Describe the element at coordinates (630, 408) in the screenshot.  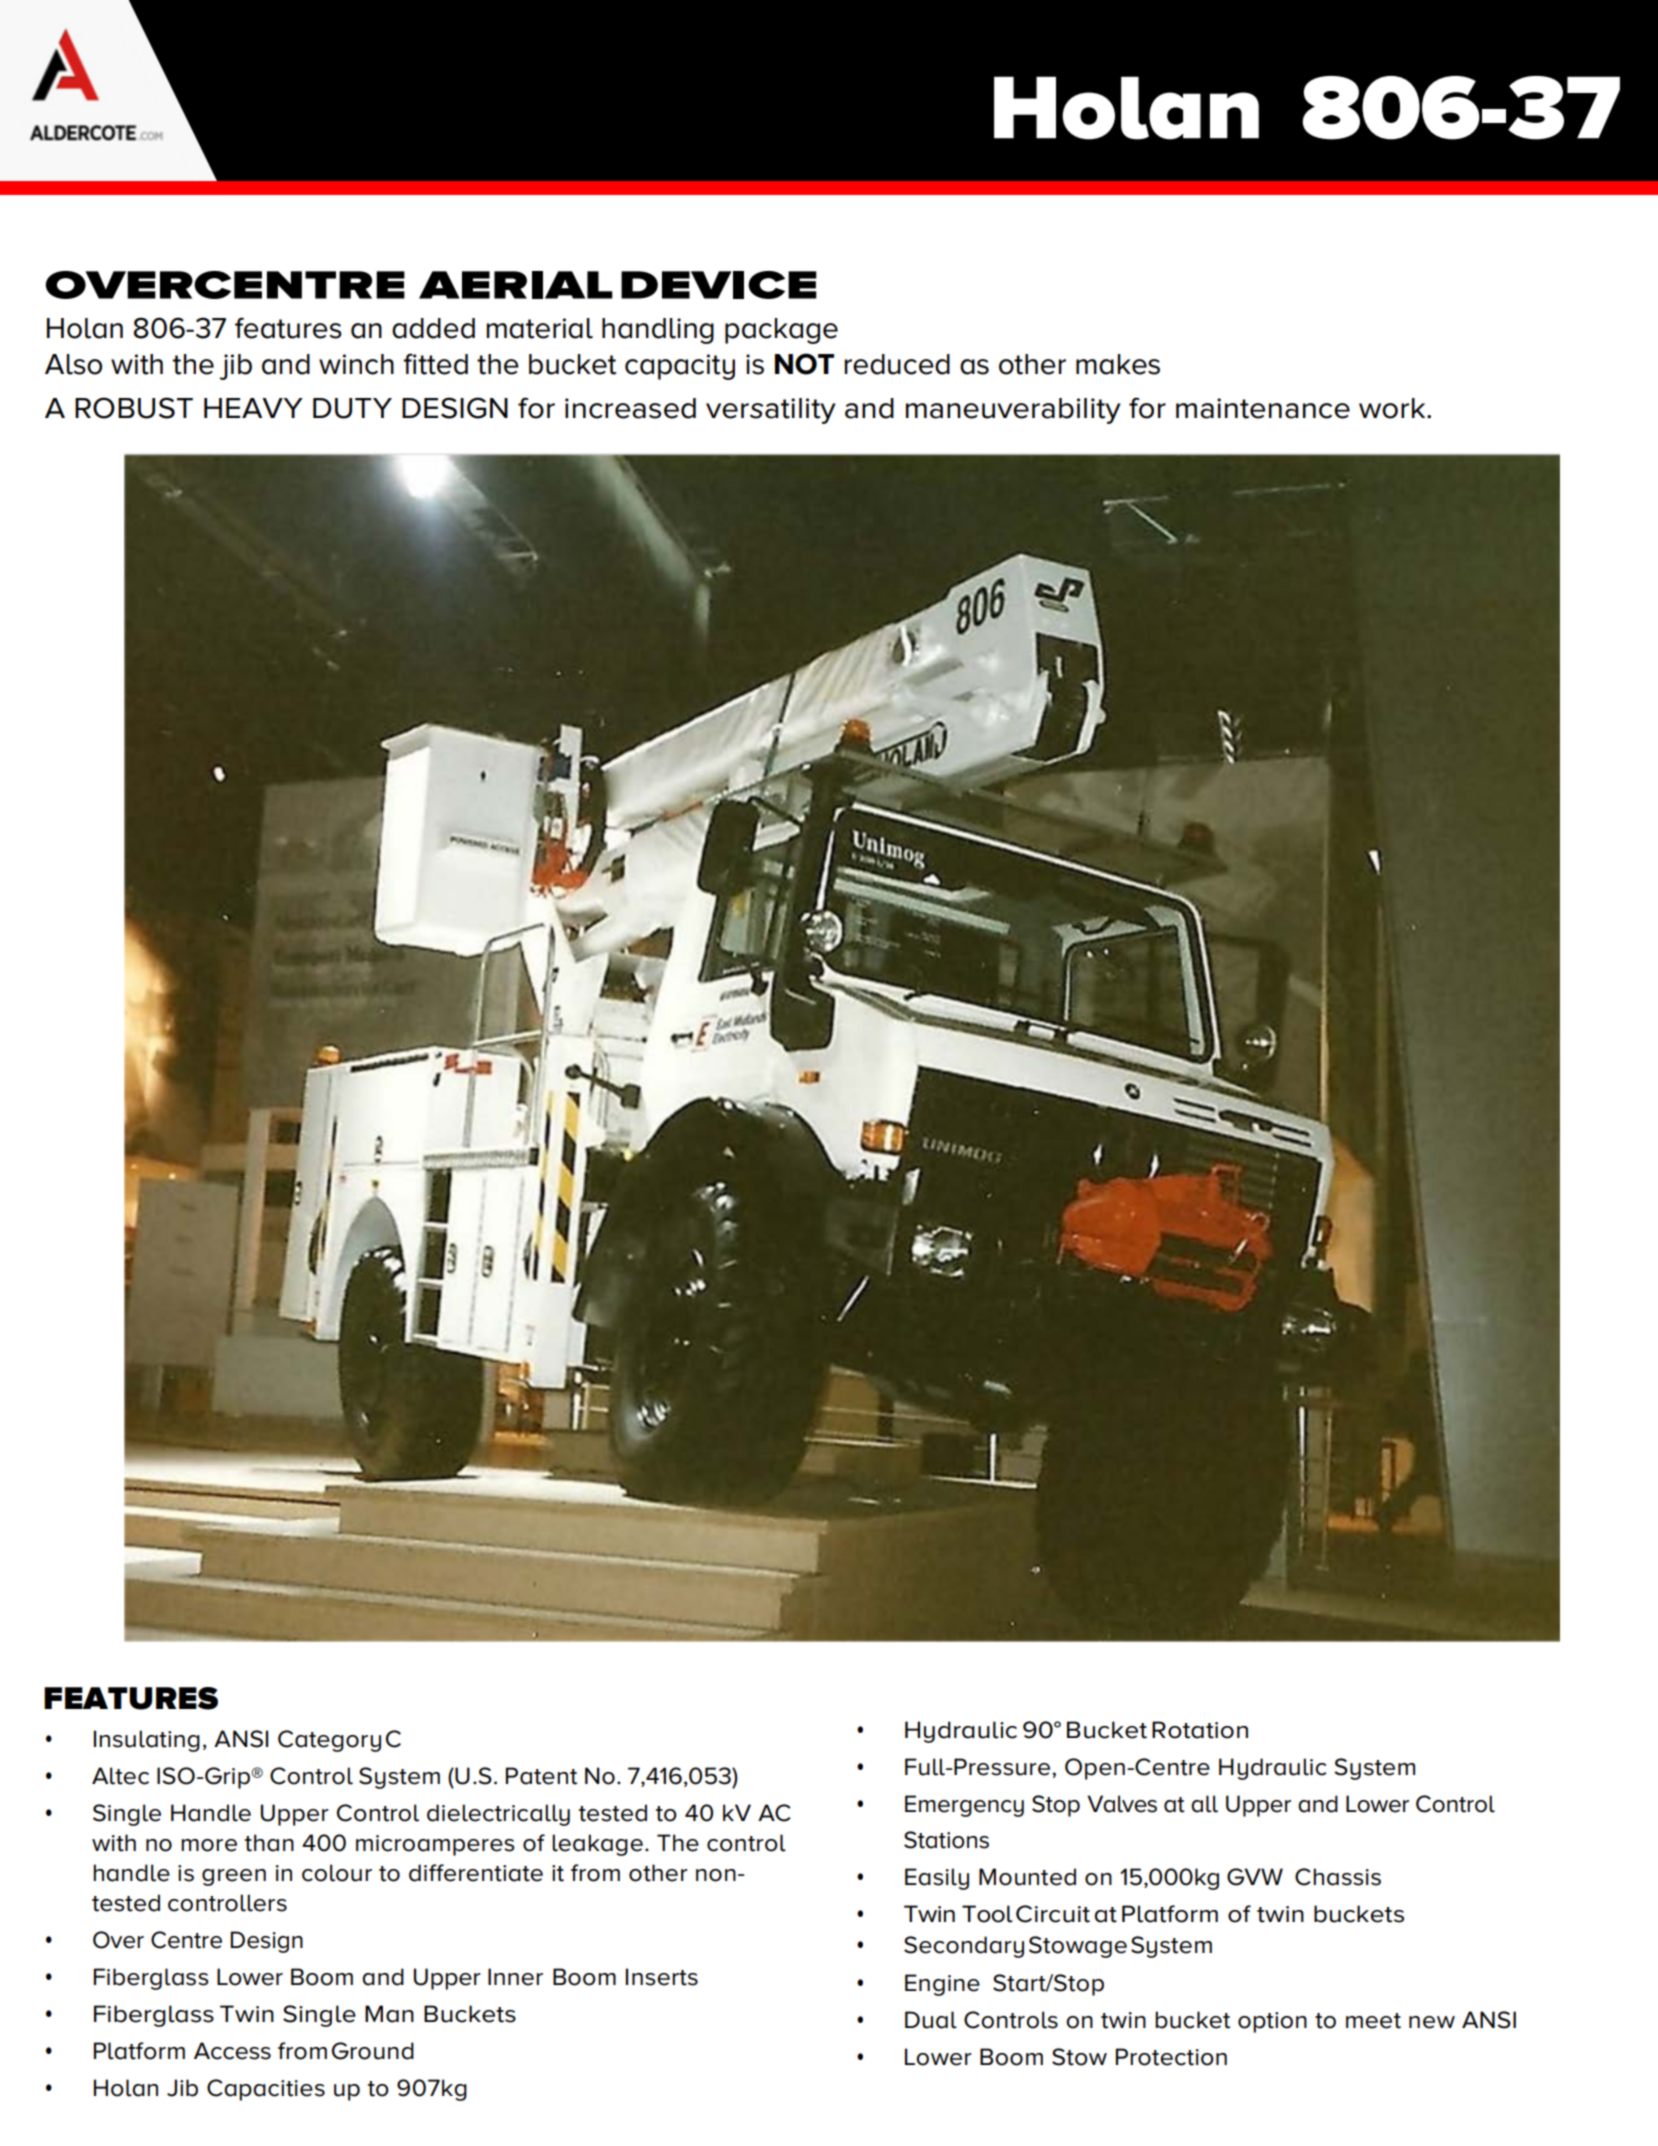
I see `increased` at that location.
